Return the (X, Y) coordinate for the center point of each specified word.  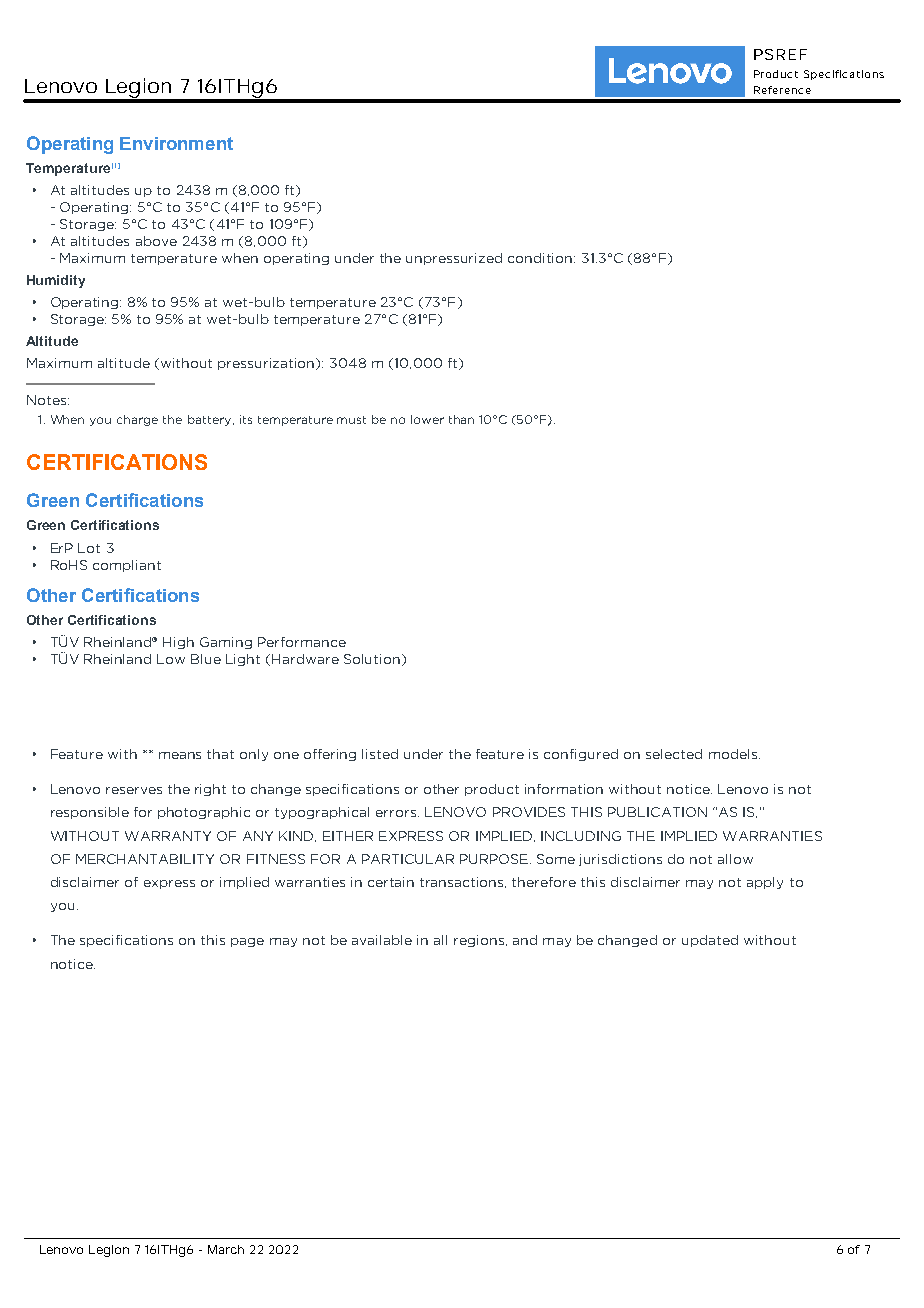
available (382, 940)
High (178, 643)
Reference (782, 90)
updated (710, 941)
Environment (176, 143)
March (226, 1249)
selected (674, 754)
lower (427, 419)
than (461, 419)
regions (479, 941)
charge (137, 420)
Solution (372, 659)
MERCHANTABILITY (145, 859)
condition (541, 258)
